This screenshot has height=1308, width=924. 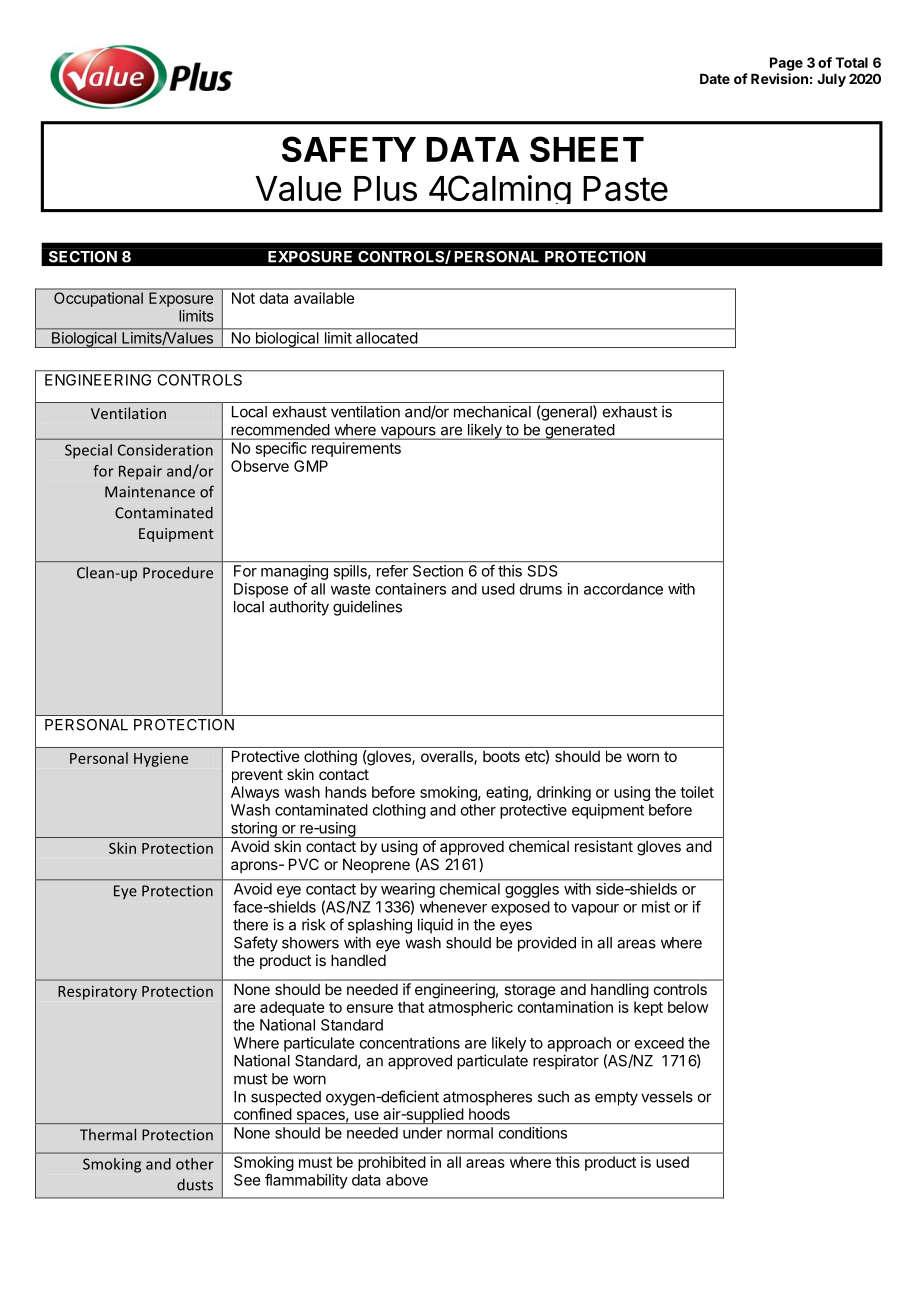 What do you see at coordinates (150, 492) in the screenshot?
I see `Maintenance` at bounding box center [150, 492].
